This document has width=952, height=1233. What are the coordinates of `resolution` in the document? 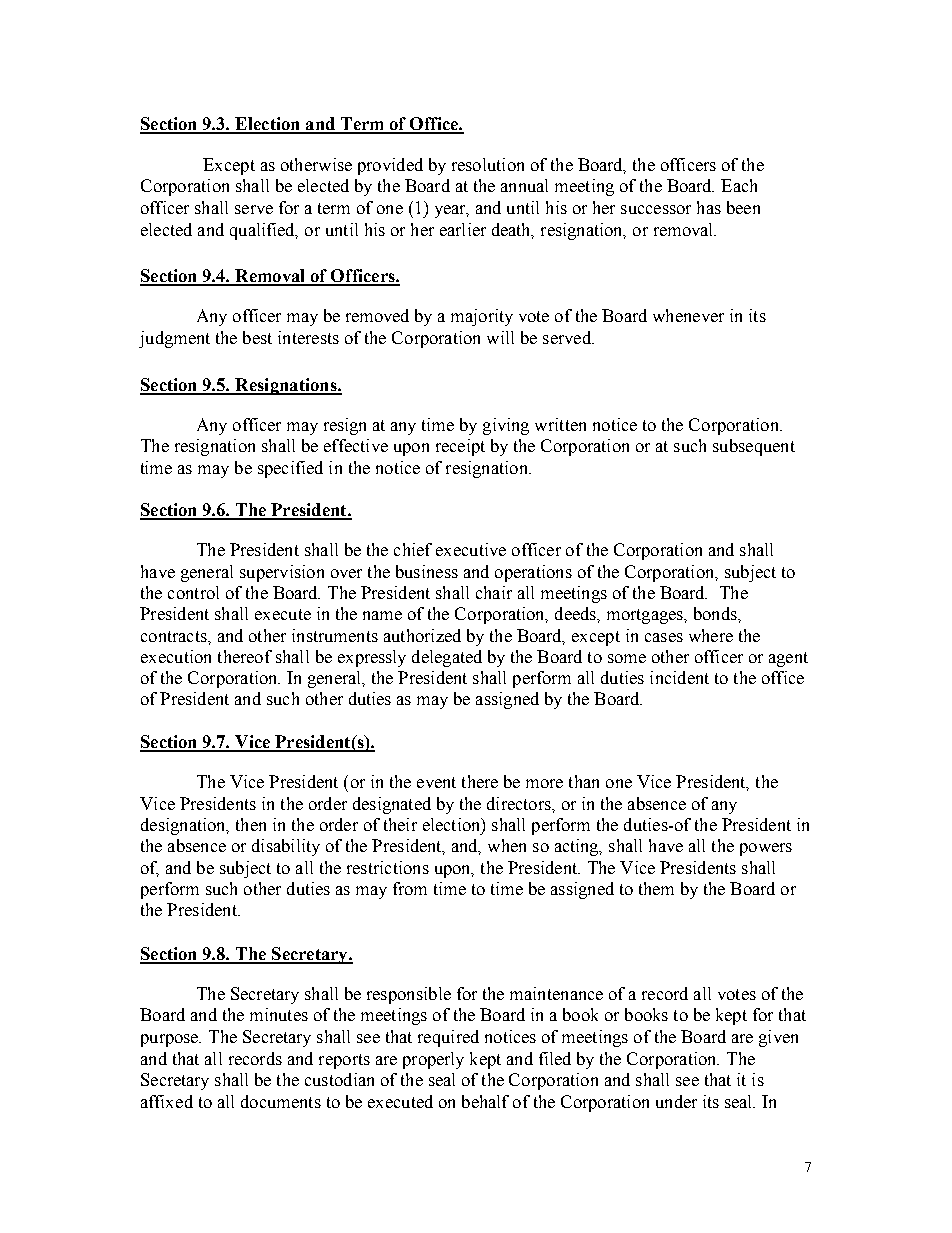 It's located at (488, 164).
